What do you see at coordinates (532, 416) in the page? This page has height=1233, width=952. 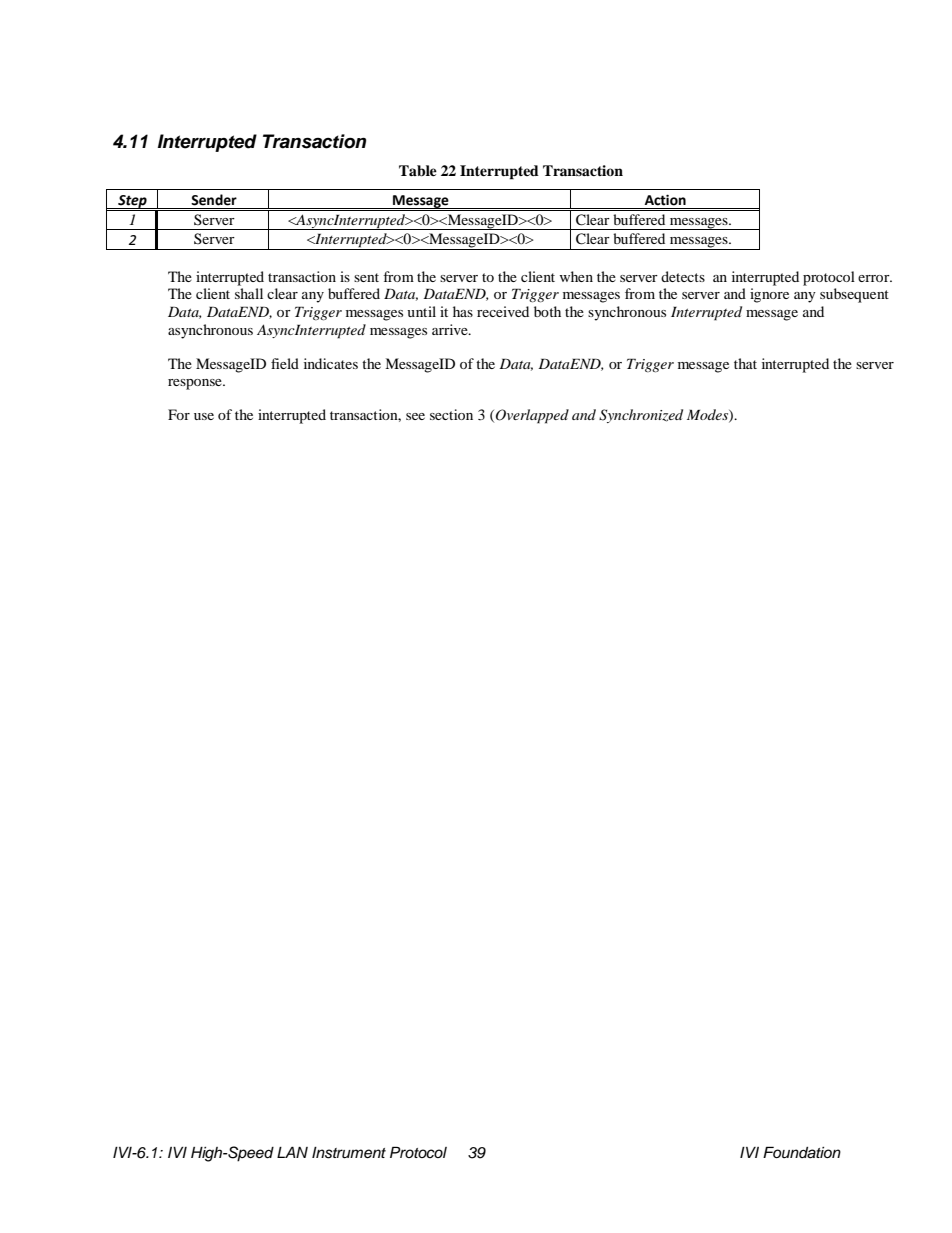 I see `Overlapped` at bounding box center [532, 416].
